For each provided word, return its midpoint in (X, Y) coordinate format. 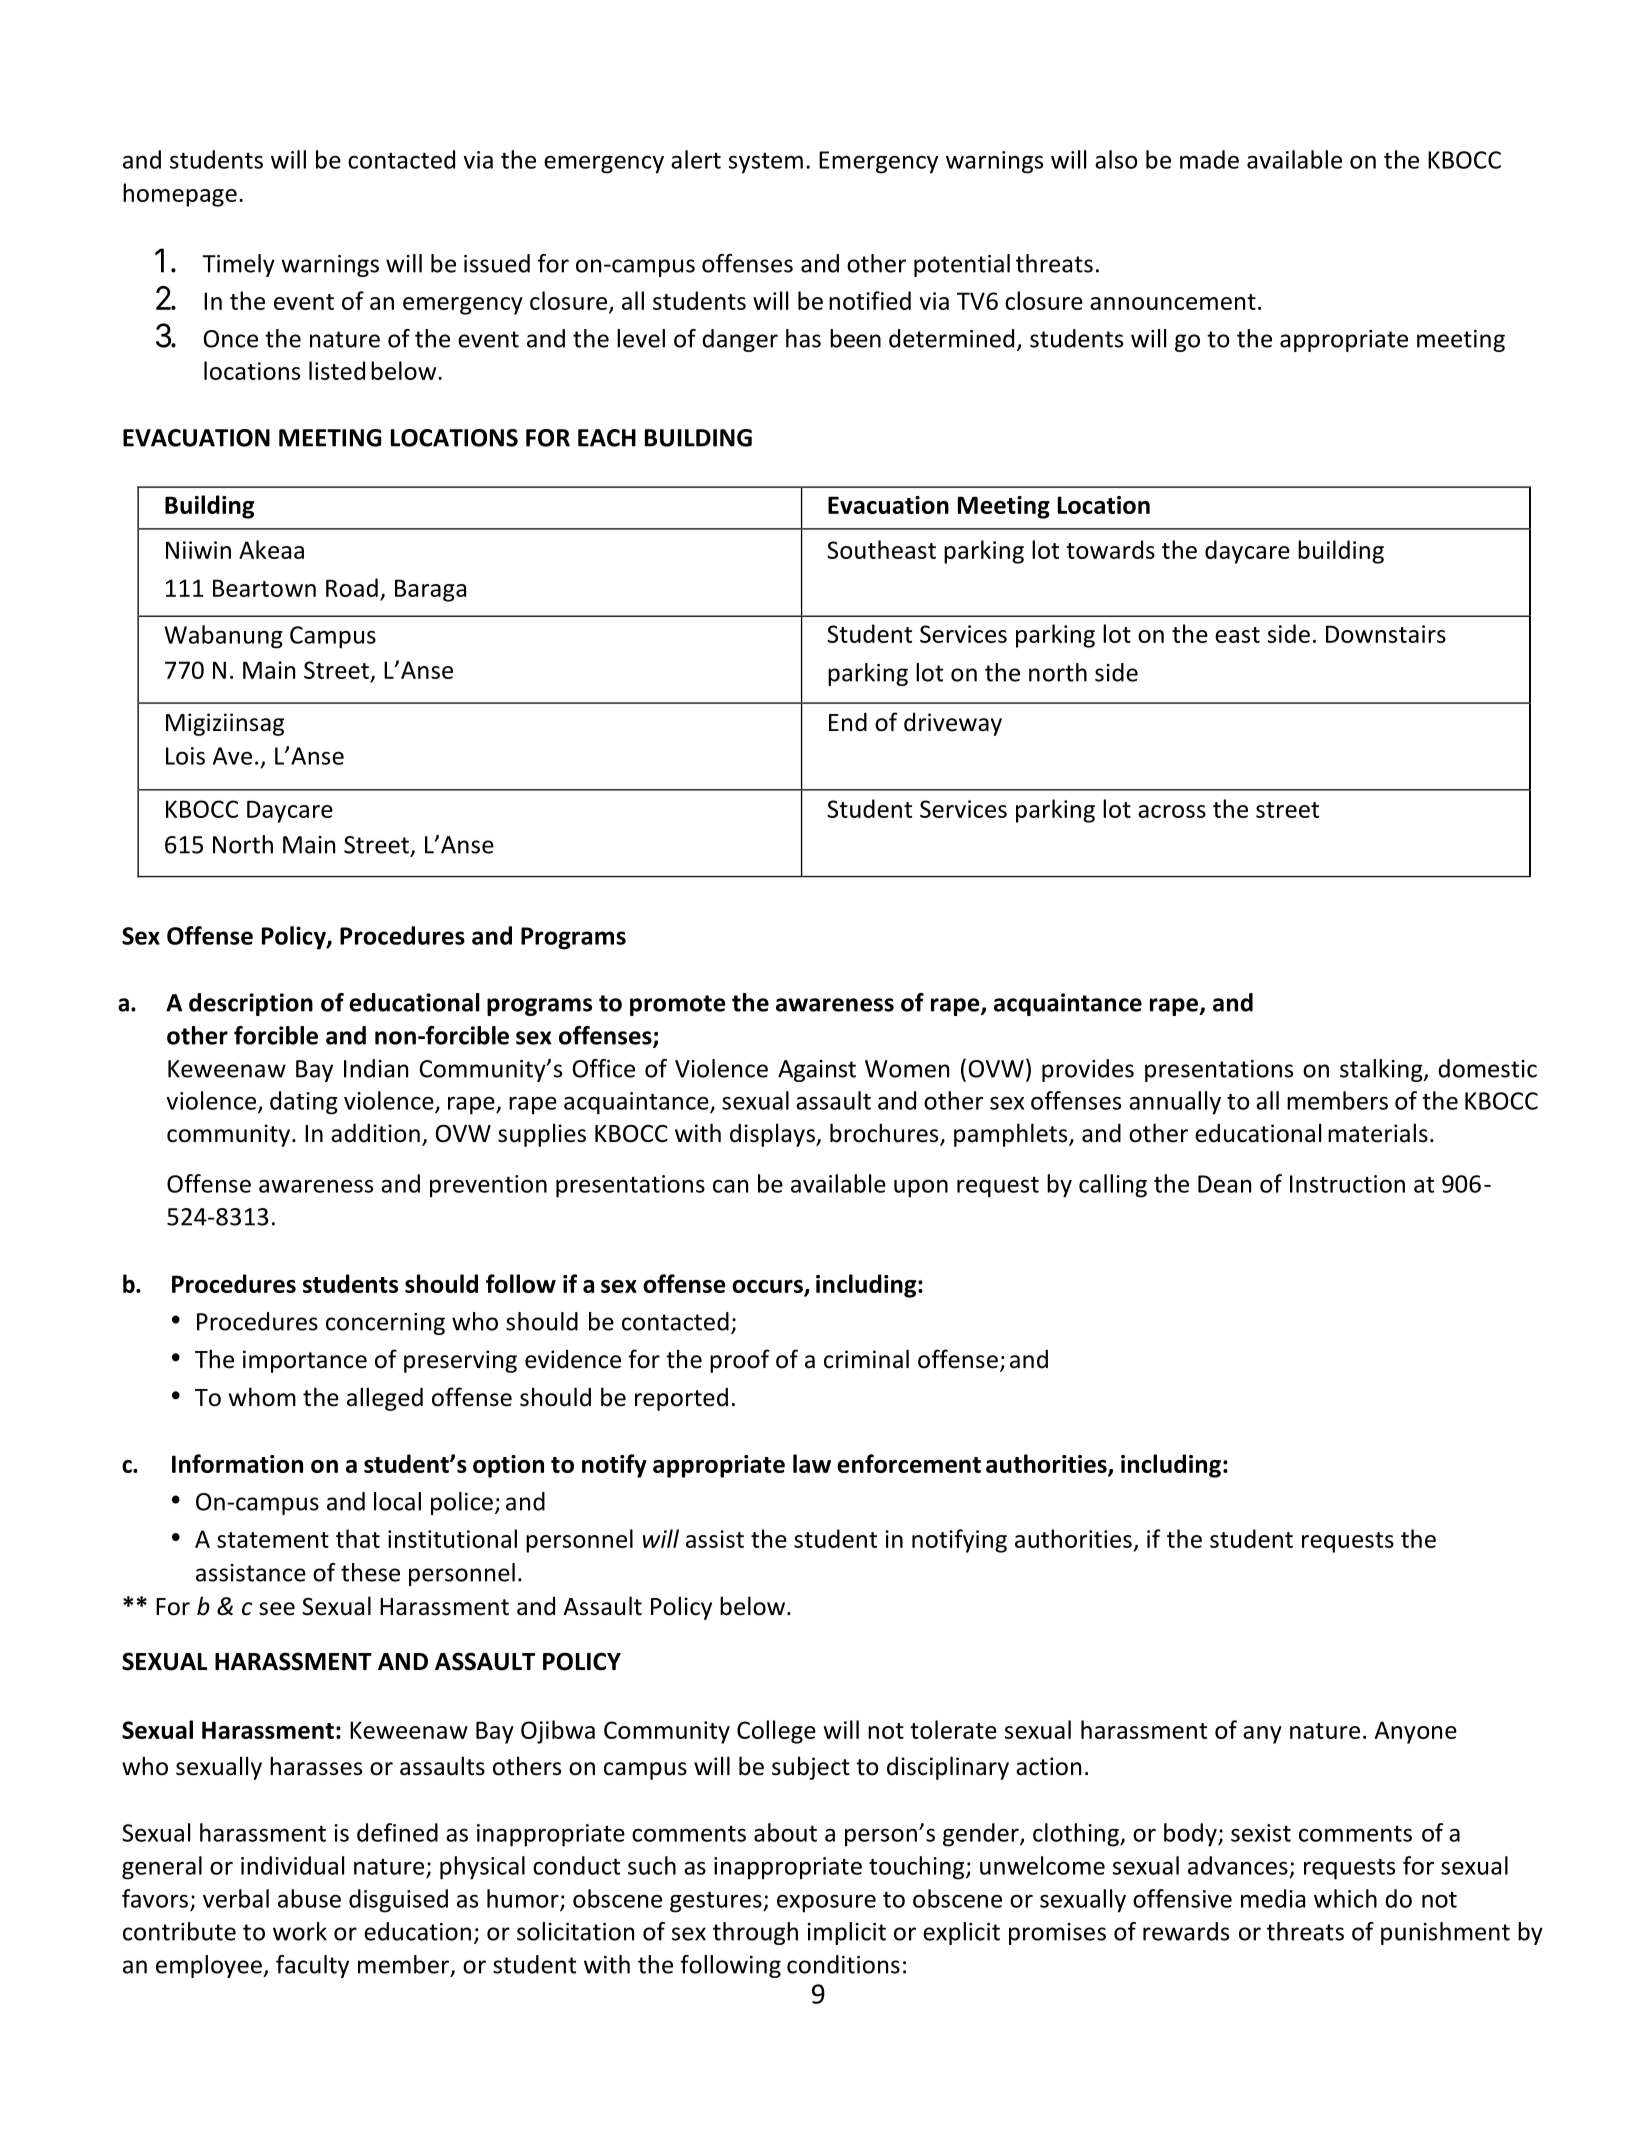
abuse (309, 1898)
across (1172, 811)
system (766, 163)
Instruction (1347, 1184)
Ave (232, 756)
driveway (953, 724)
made (1209, 159)
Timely (238, 265)
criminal (866, 1359)
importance (305, 1361)
